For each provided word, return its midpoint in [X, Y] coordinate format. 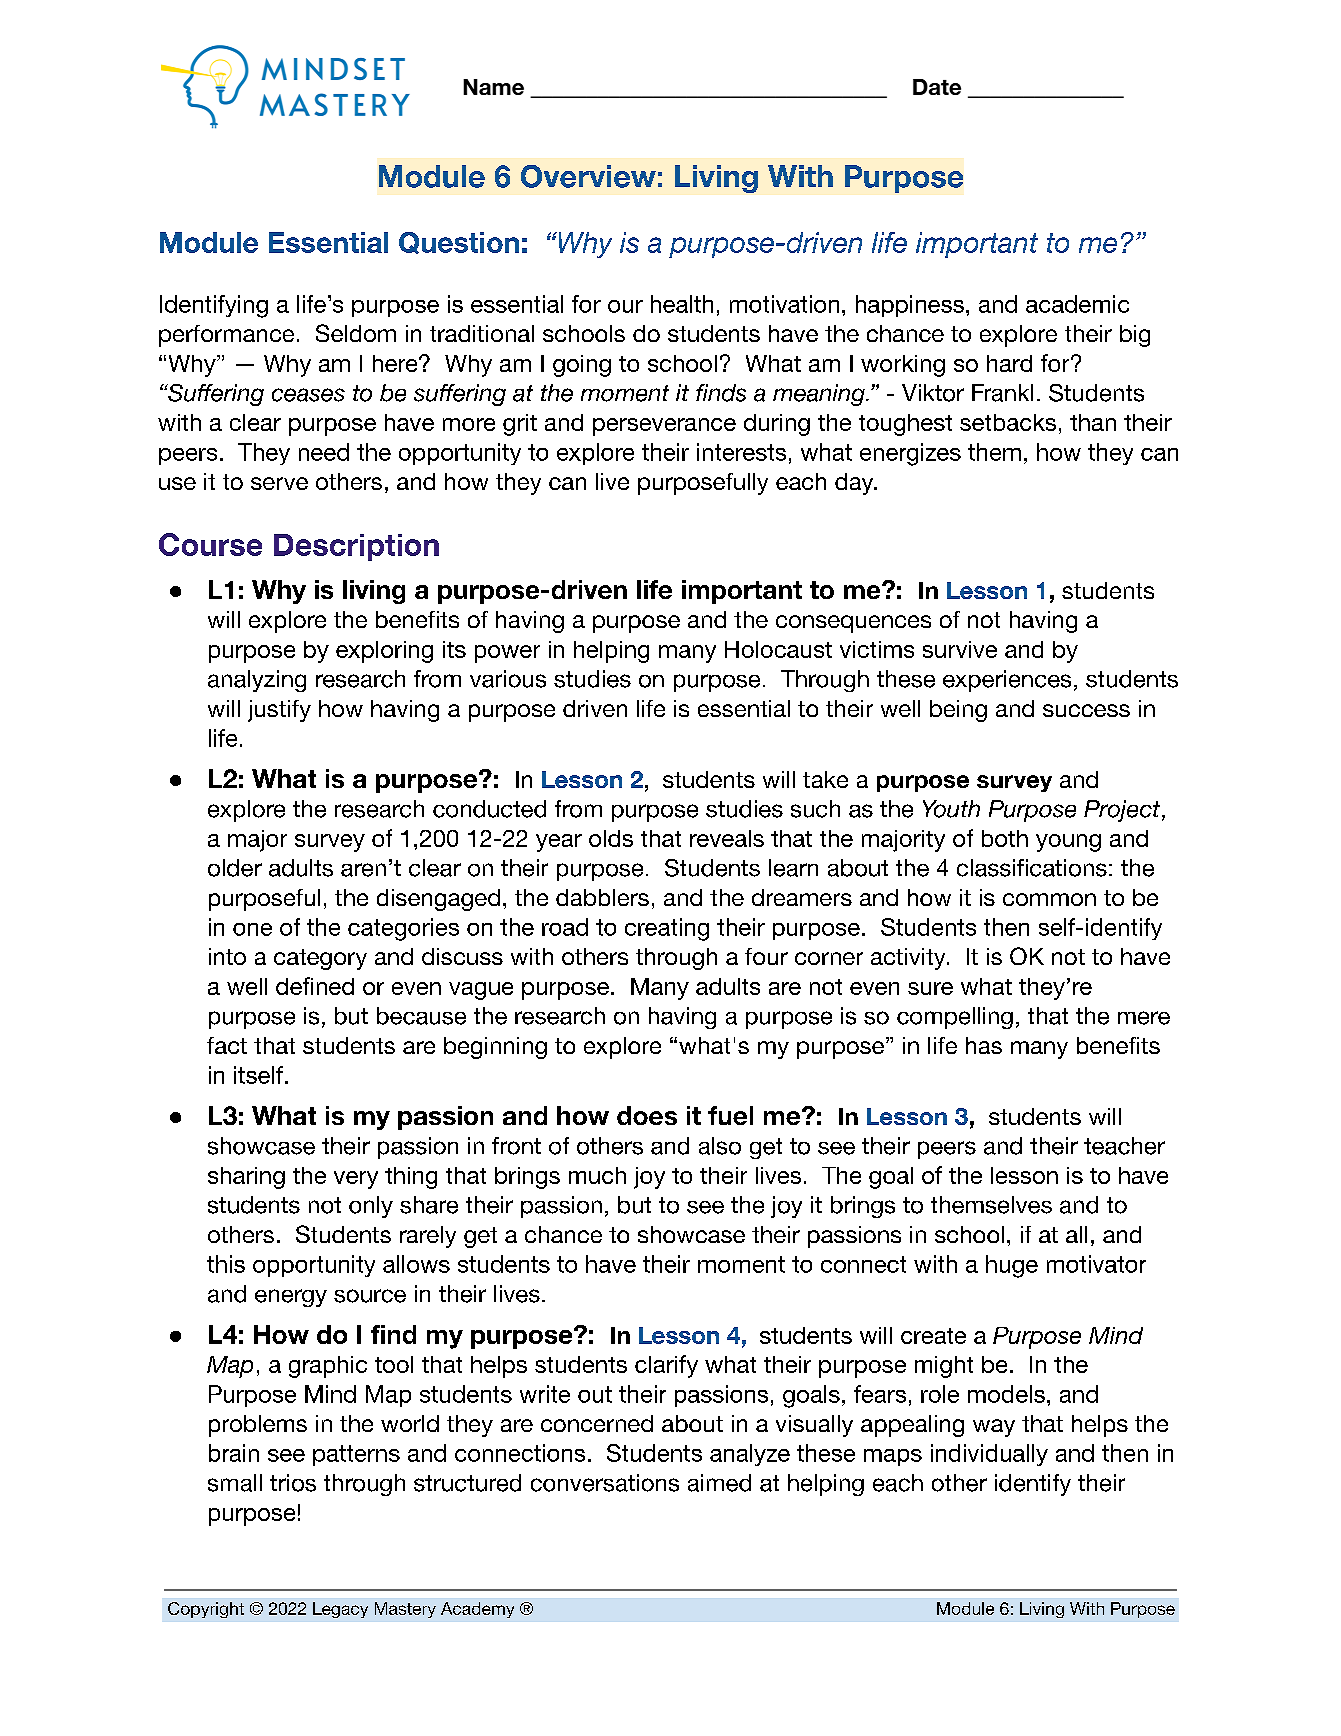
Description [356, 547]
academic [1077, 304]
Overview [588, 176]
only [371, 1207]
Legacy [340, 1610]
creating [667, 929]
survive [960, 649]
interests [741, 452]
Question [459, 243]
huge [1012, 1266]
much [597, 1175]
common [1049, 899]
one [252, 929]
